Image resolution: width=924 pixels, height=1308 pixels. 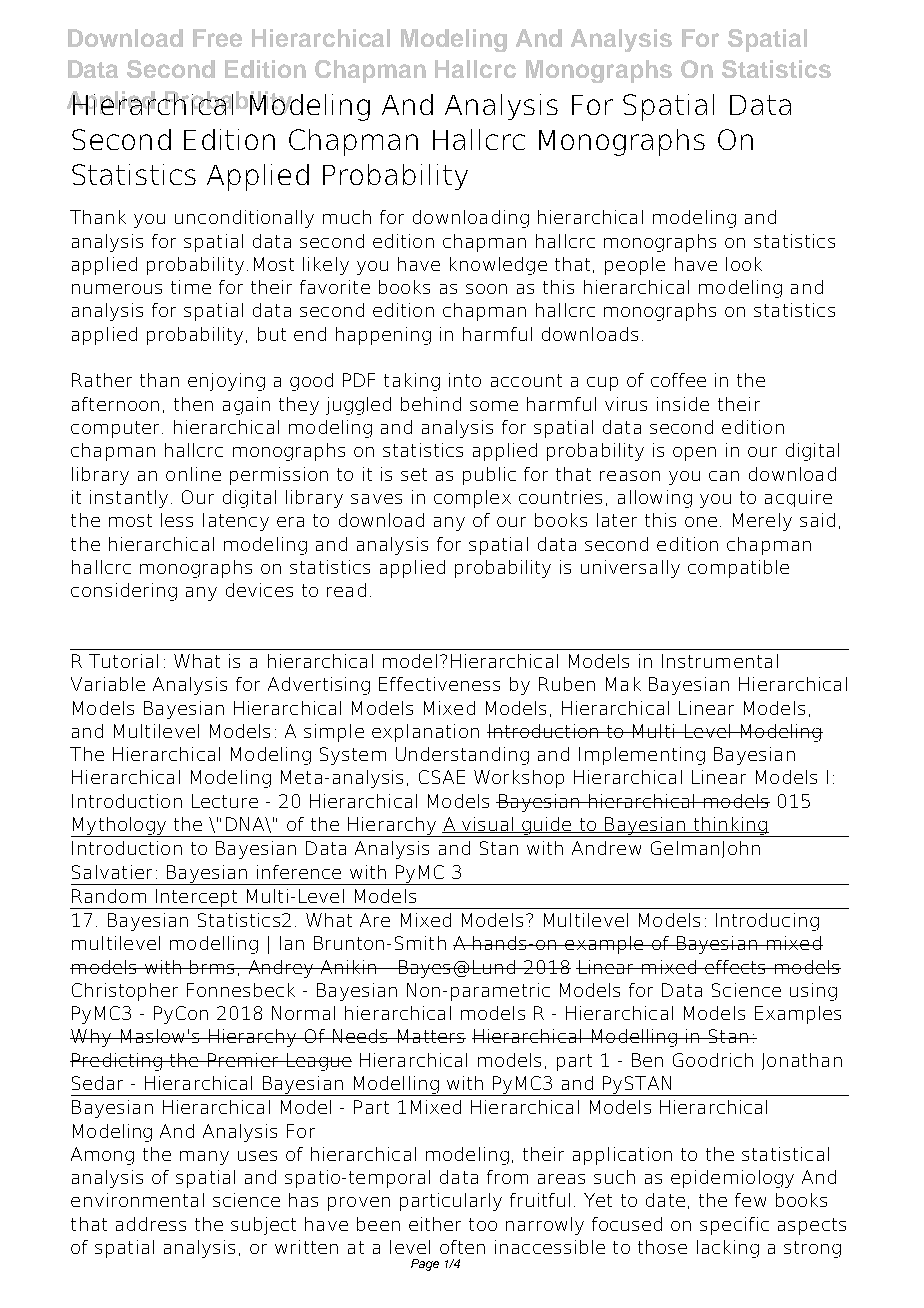 I want to click on much, so click(x=347, y=217).
